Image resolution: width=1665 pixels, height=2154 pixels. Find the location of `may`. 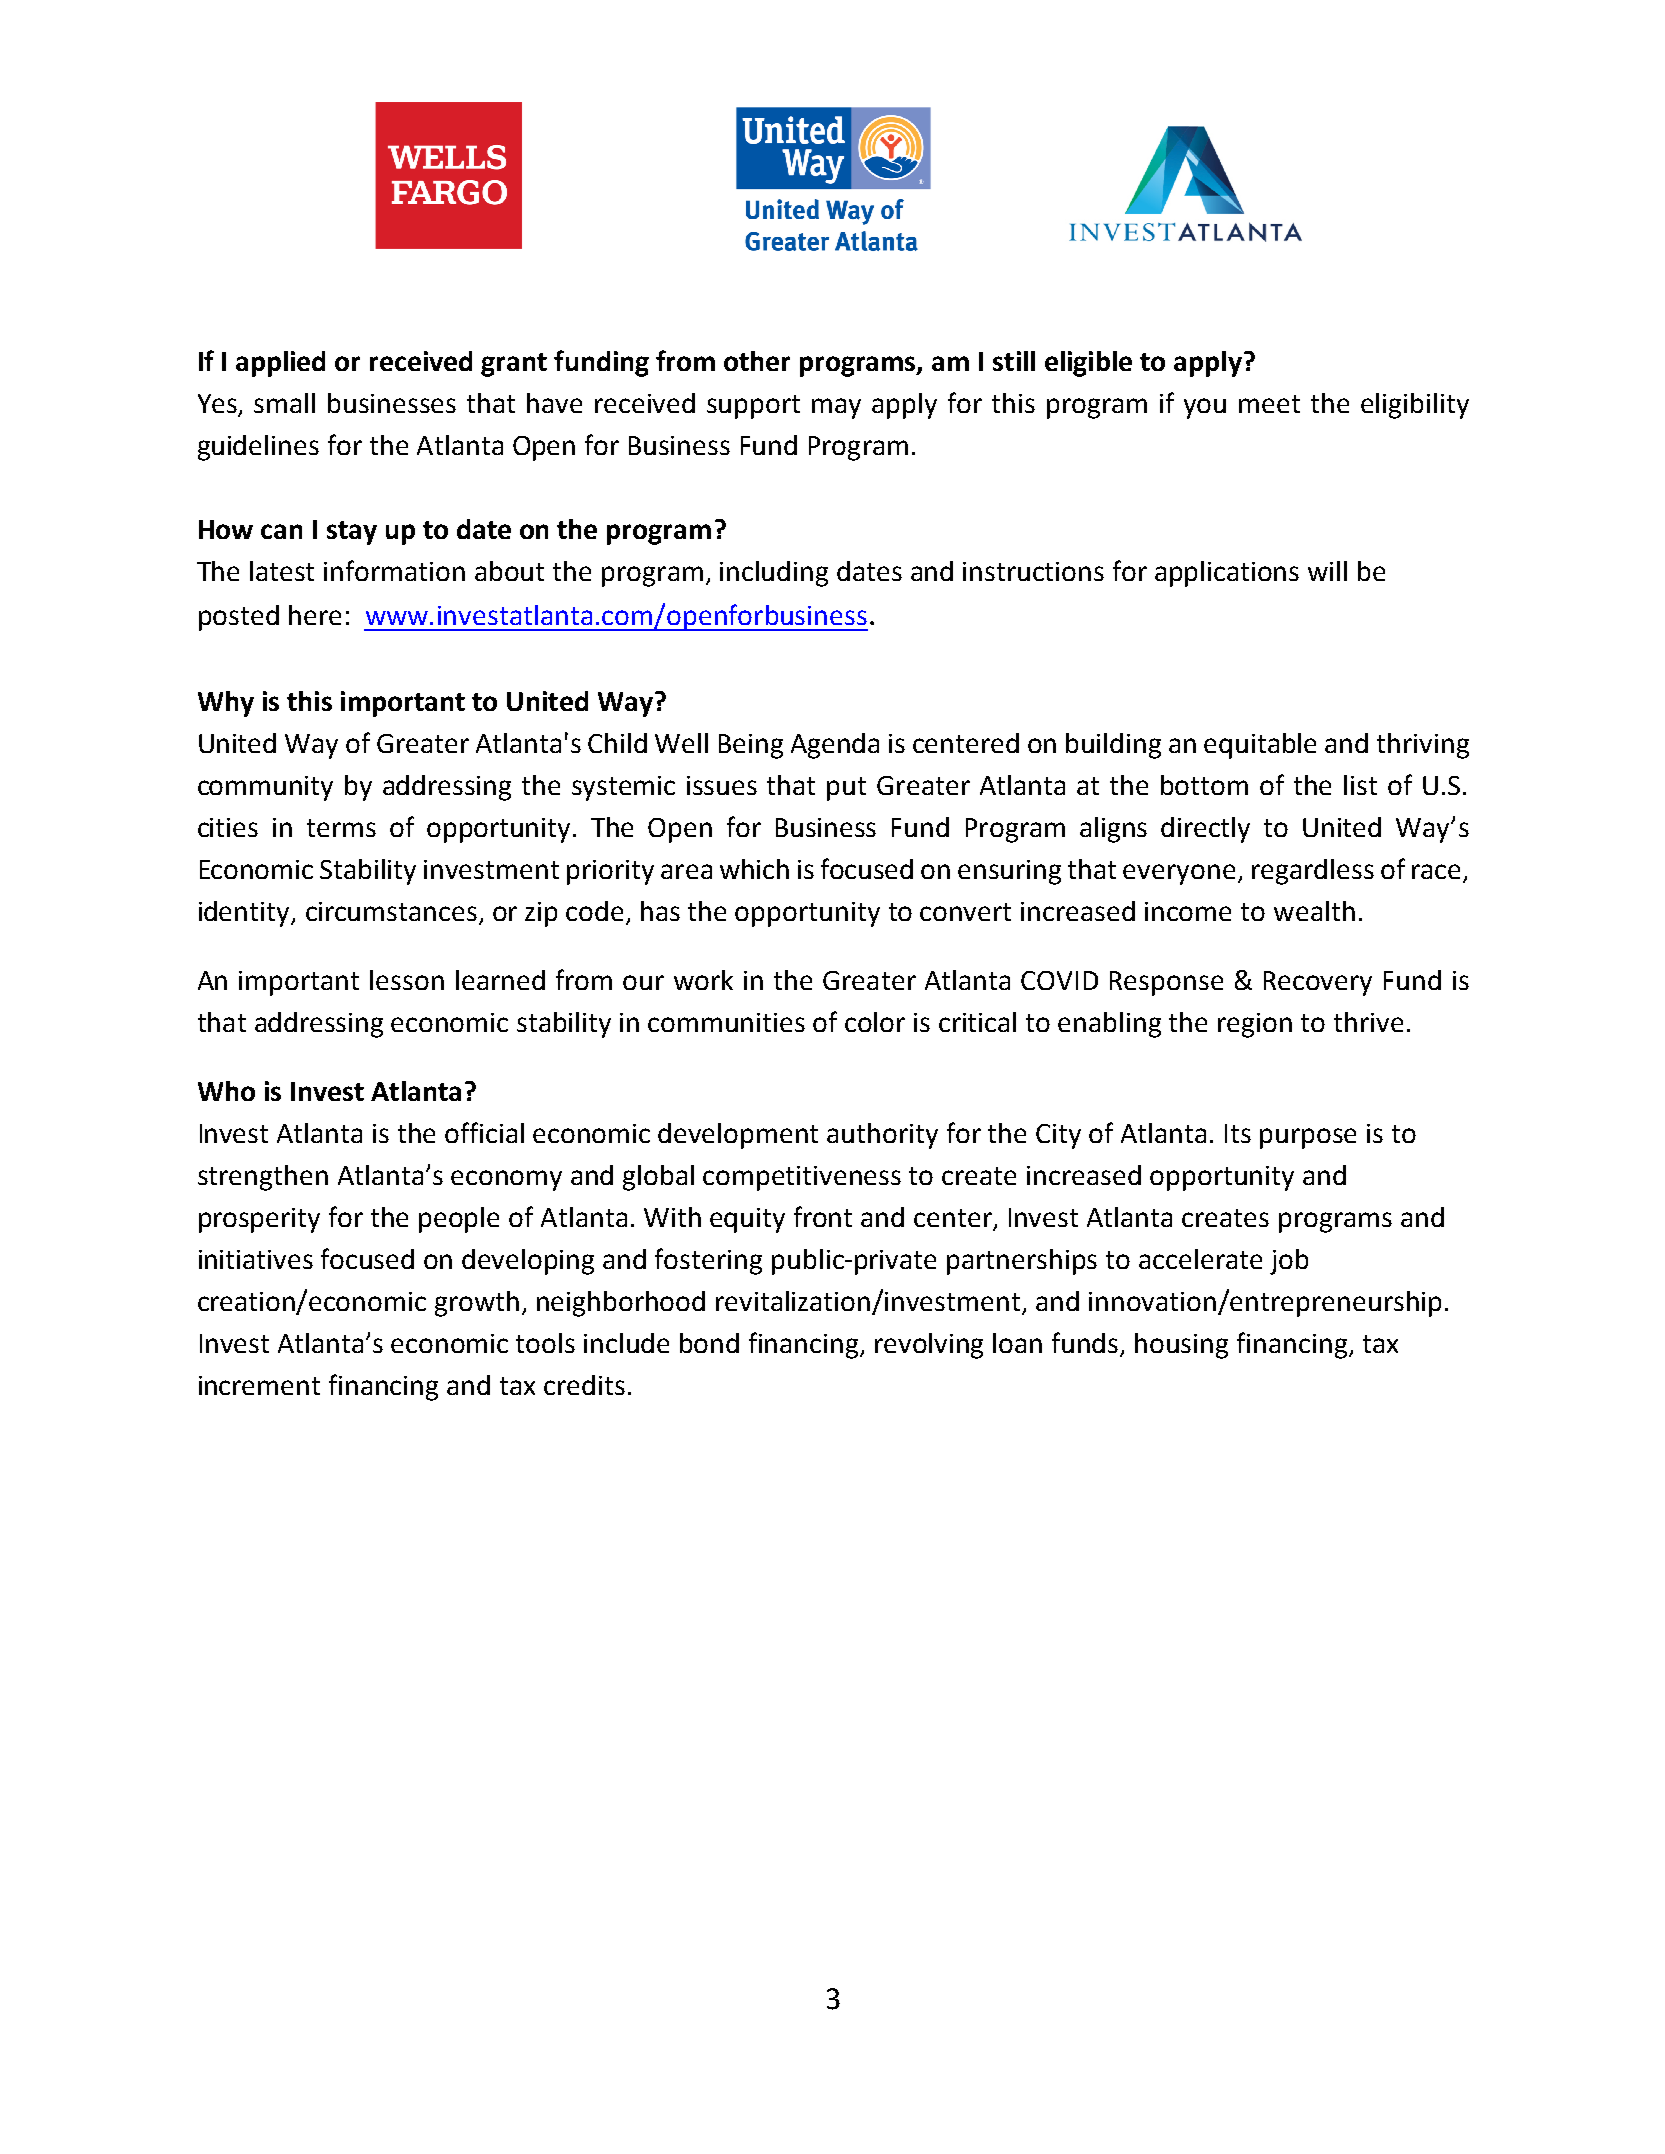

may is located at coordinates (836, 408).
